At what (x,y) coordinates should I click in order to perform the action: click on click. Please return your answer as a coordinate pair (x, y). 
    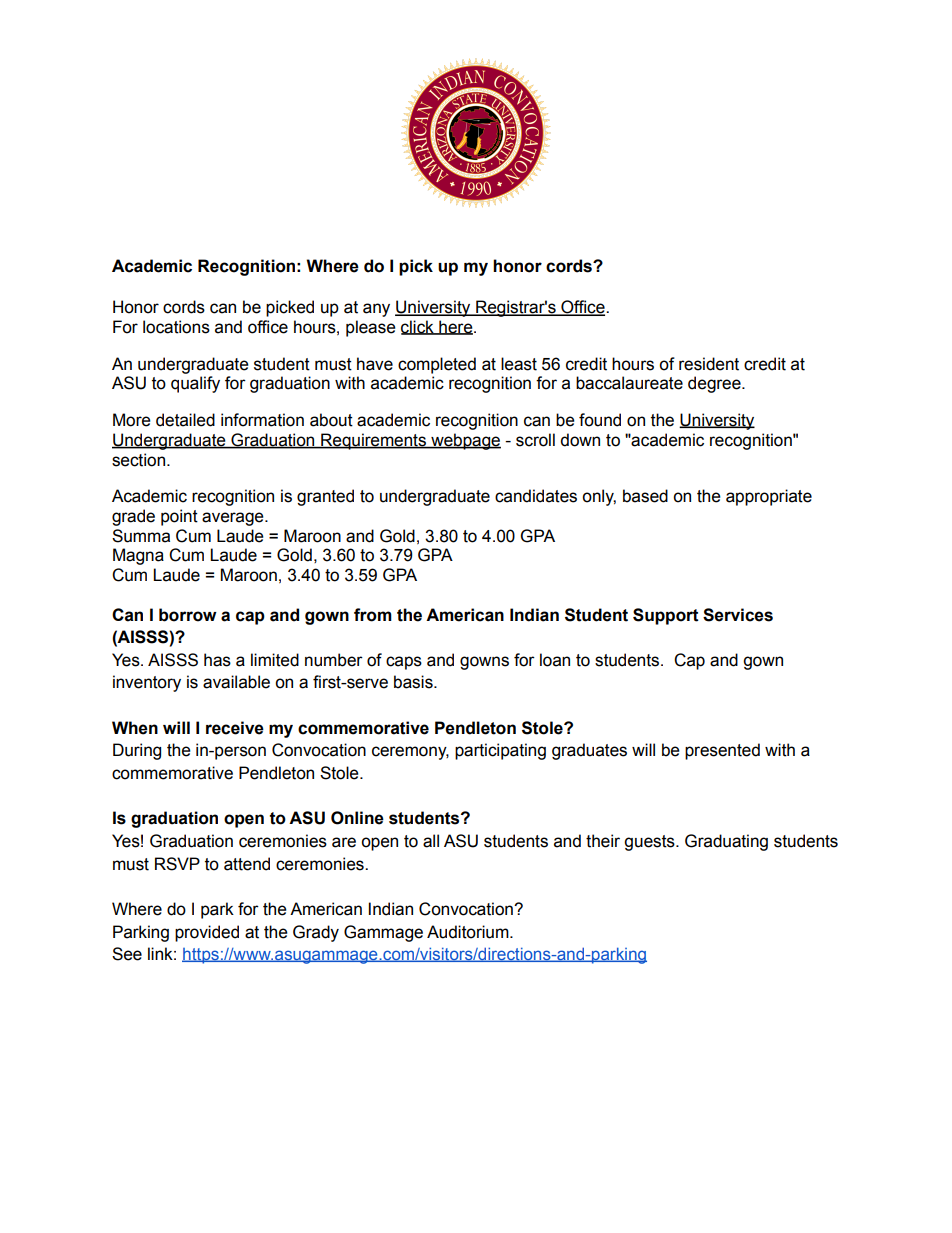
    Looking at the image, I should click on (418, 327).
